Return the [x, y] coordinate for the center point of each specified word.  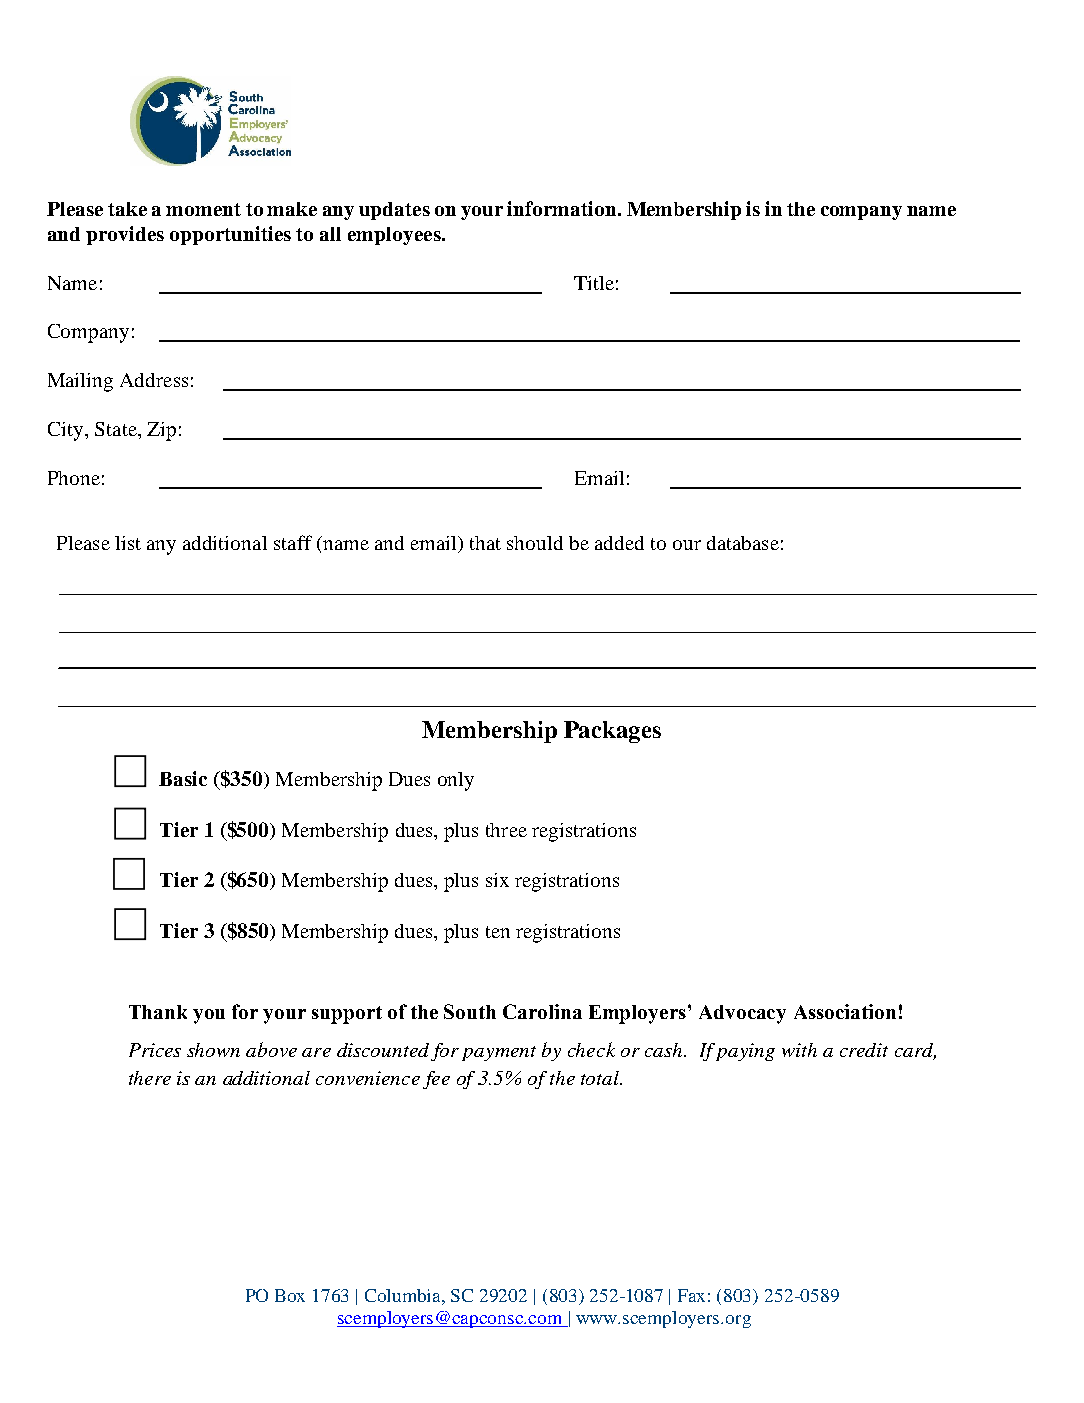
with [799, 1050]
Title [594, 283]
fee [436, 1080]
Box [290, 1295]
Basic [183, 778]
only [456, 781]
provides [125, 235]
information [563, 208]
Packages [612, 732]
